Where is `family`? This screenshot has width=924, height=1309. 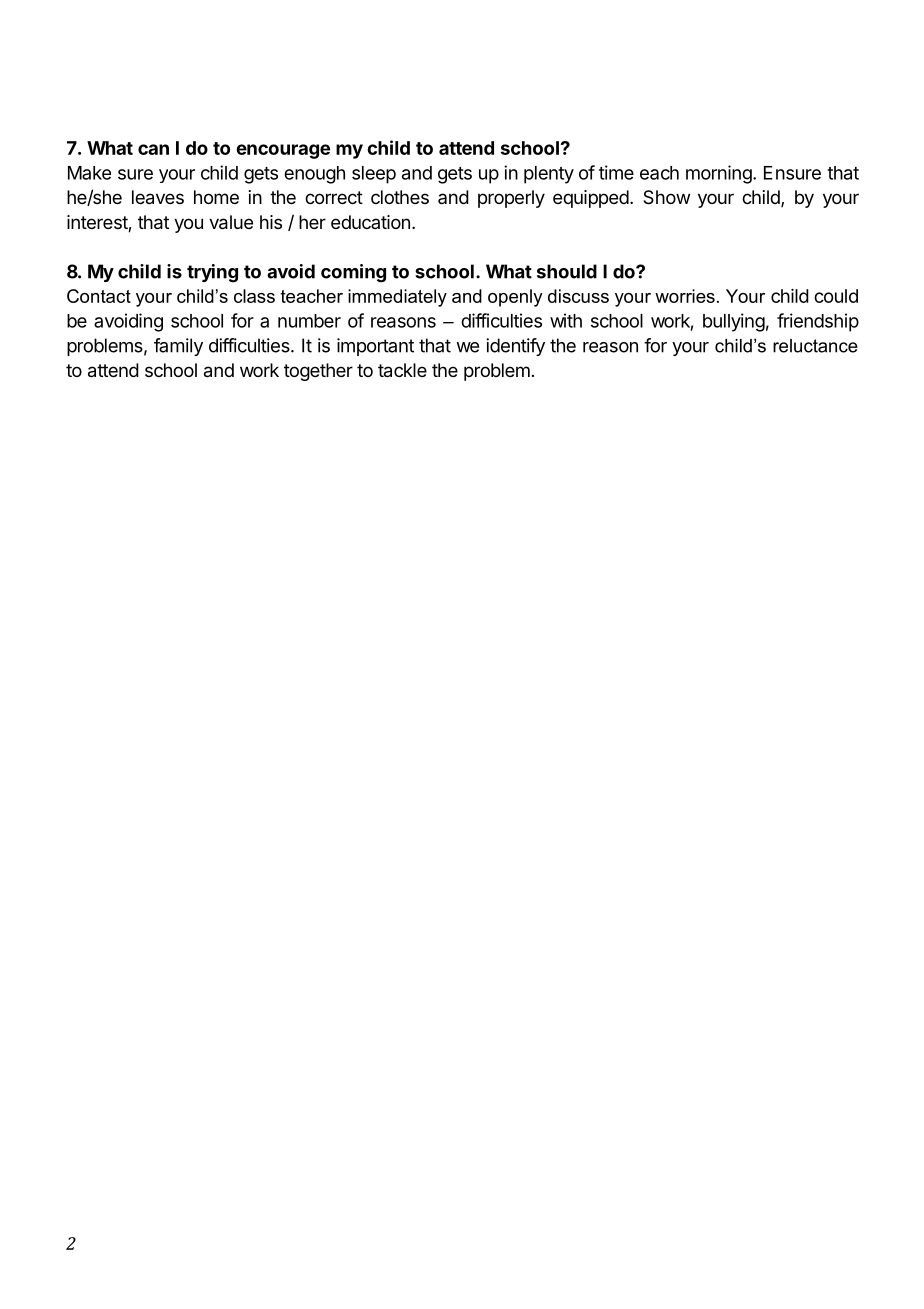
family is located at coordinates (178, 347).
